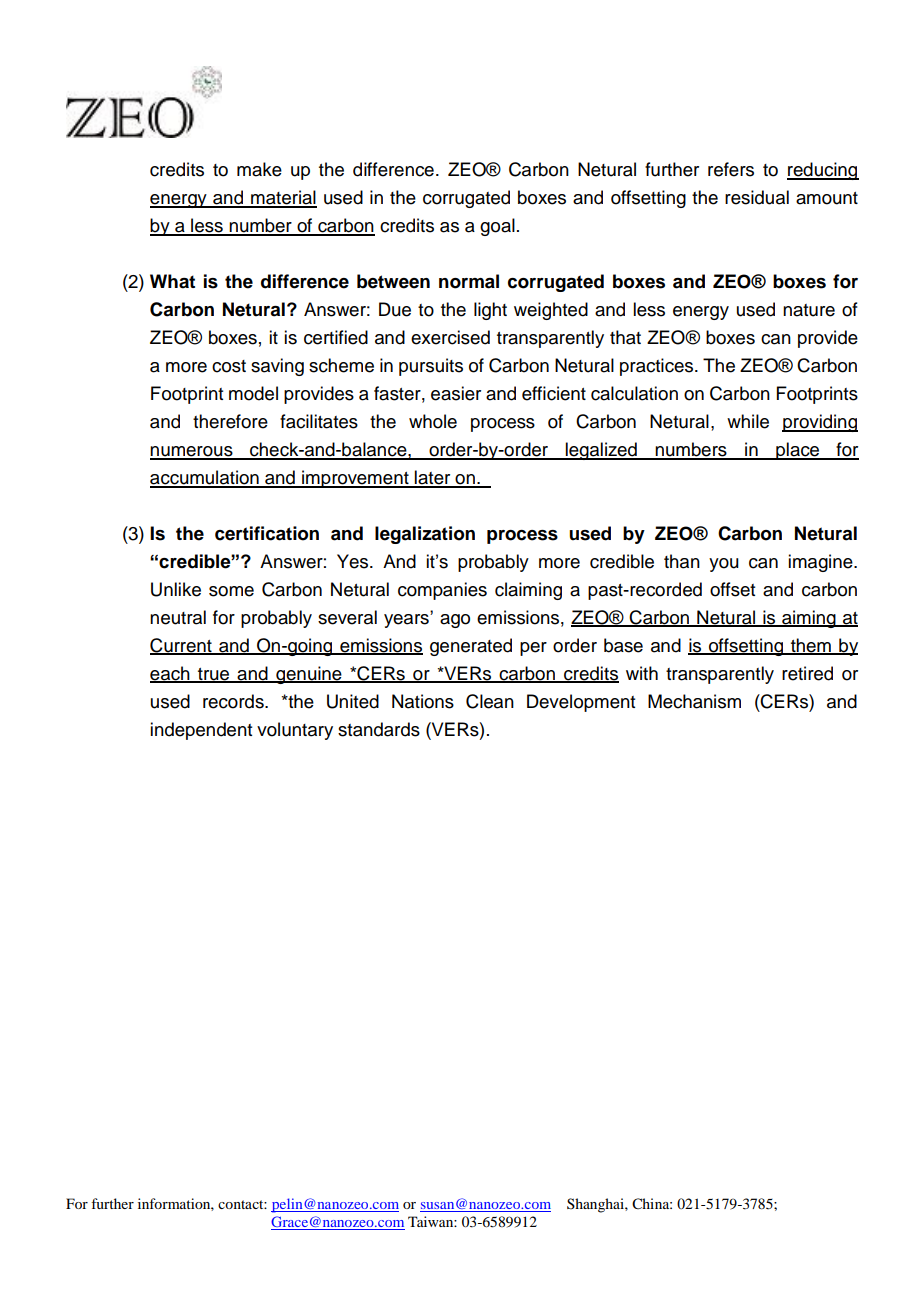  I want to click on companies, so click(442, 591).
